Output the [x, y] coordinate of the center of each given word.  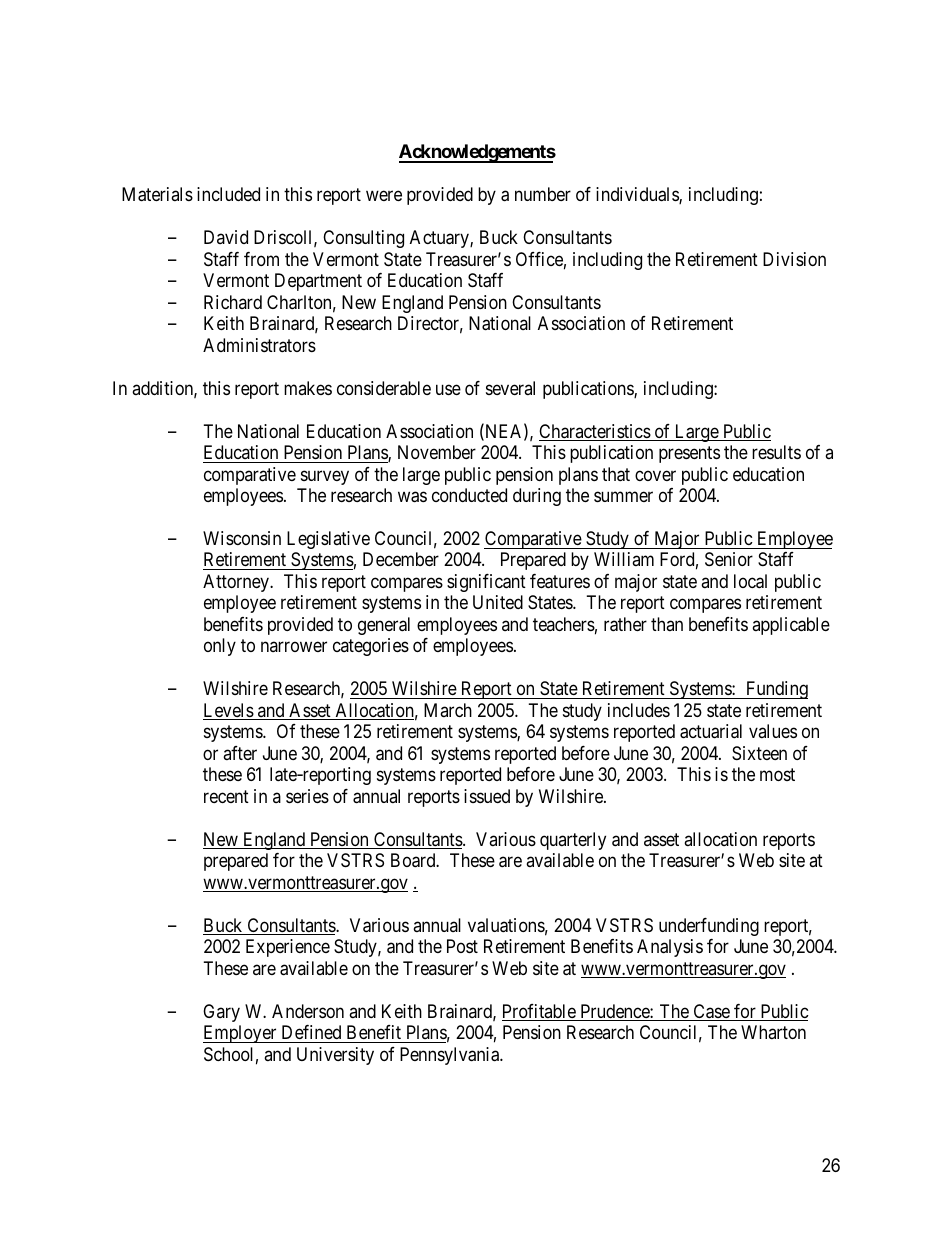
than [667, 624]
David [226, 237]
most [777, 775]
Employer [241, 1034]
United [498, 602]
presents [689, 454]
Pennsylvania [451, 1056]
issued [487, 796]
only [220, 647]
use [448, 389]
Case [711, 1012]
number [543, 194]
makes [308, 388]
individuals [638, 195]
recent [226, 796]
